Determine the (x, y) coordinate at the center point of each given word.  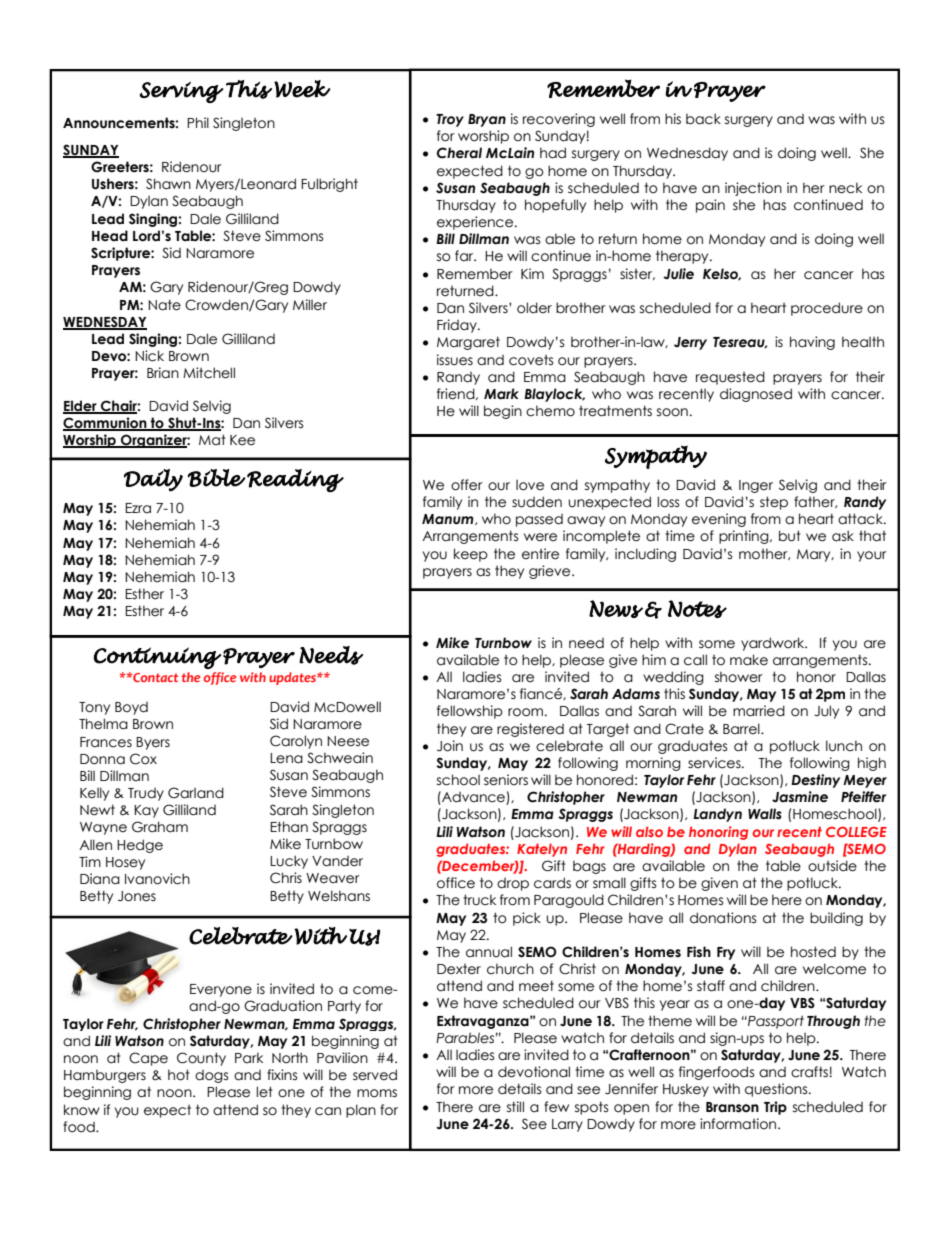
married (759, 711)
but (790, 536)
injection (753, 189)
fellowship (470, 712)
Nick (149, 356)
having (812, 343)
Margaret (468, 343)
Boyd (131, 708)
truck (479, 900)
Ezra (138, 508)
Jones (137, 896)
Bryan (487, 120)
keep (471, 555)
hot (179, 1075)
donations (723, 918)
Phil (198, 122)
